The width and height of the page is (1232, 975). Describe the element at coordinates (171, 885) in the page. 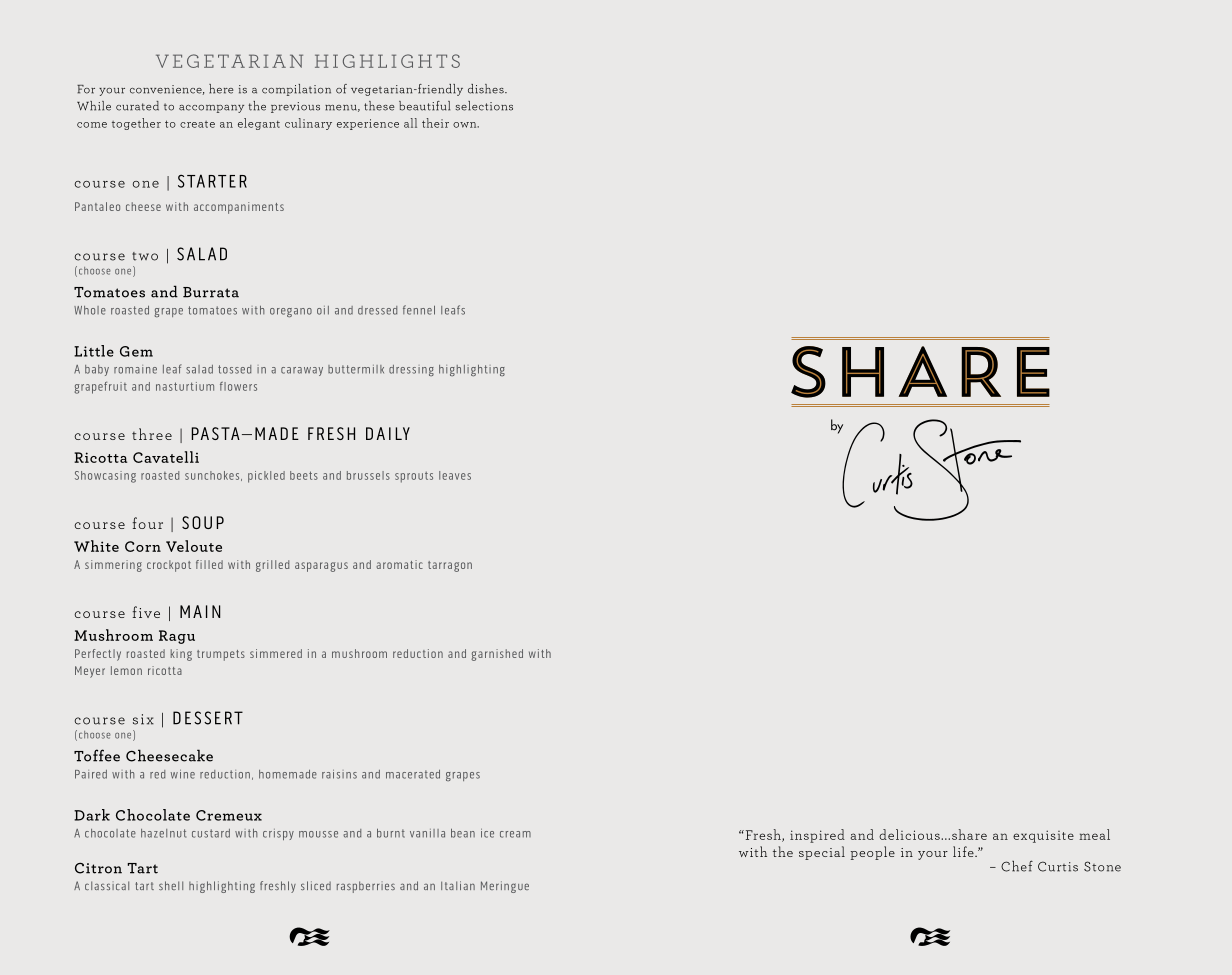

I see `shell` at that location.
